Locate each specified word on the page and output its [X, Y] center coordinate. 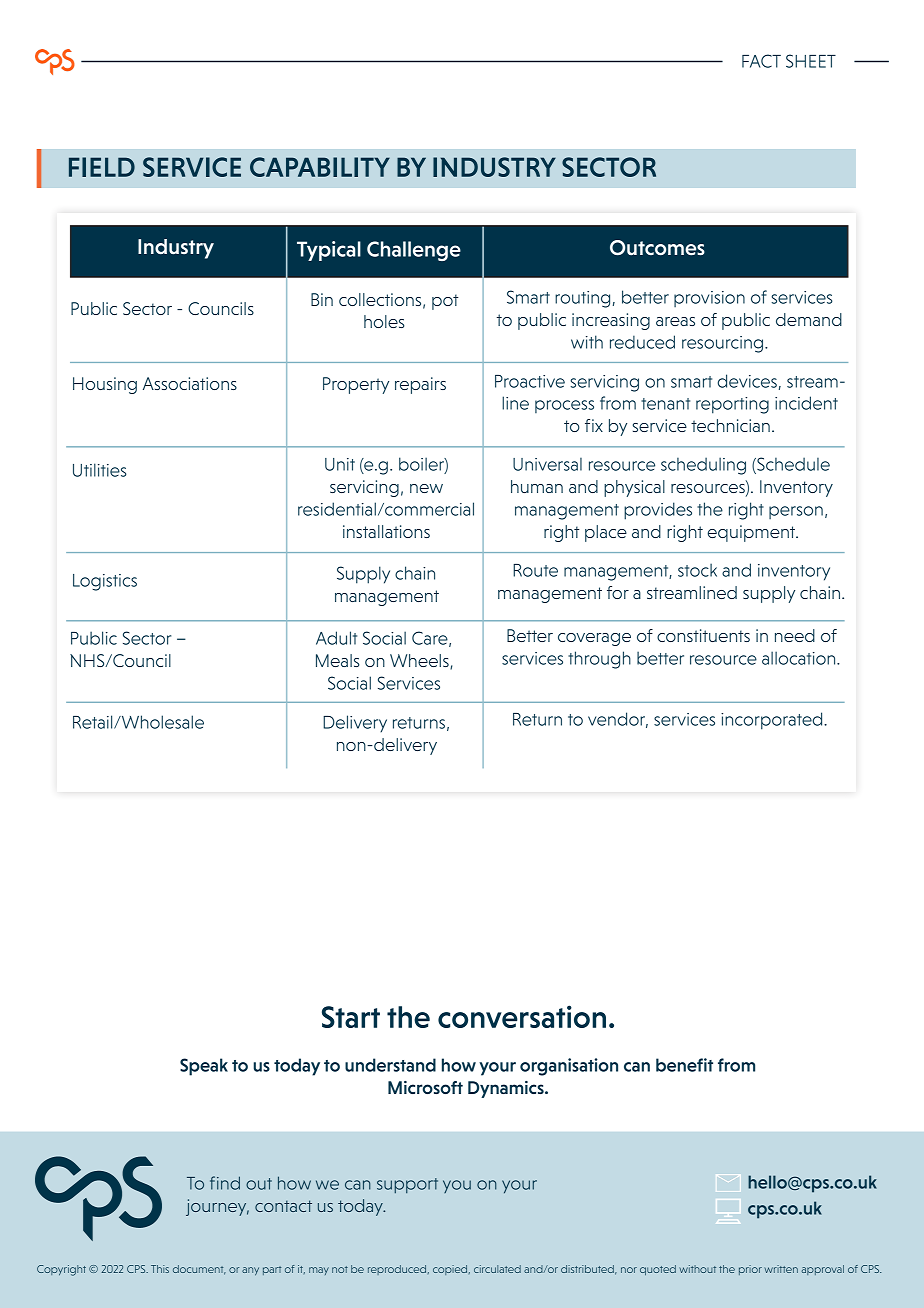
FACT [761, 61]
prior [750, 1270]
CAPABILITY [320, 167]
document [199, 1270]
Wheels [420, 662]
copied [451, 1270]
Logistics [105, 582]
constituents [703, 635]
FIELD [102, 167]
